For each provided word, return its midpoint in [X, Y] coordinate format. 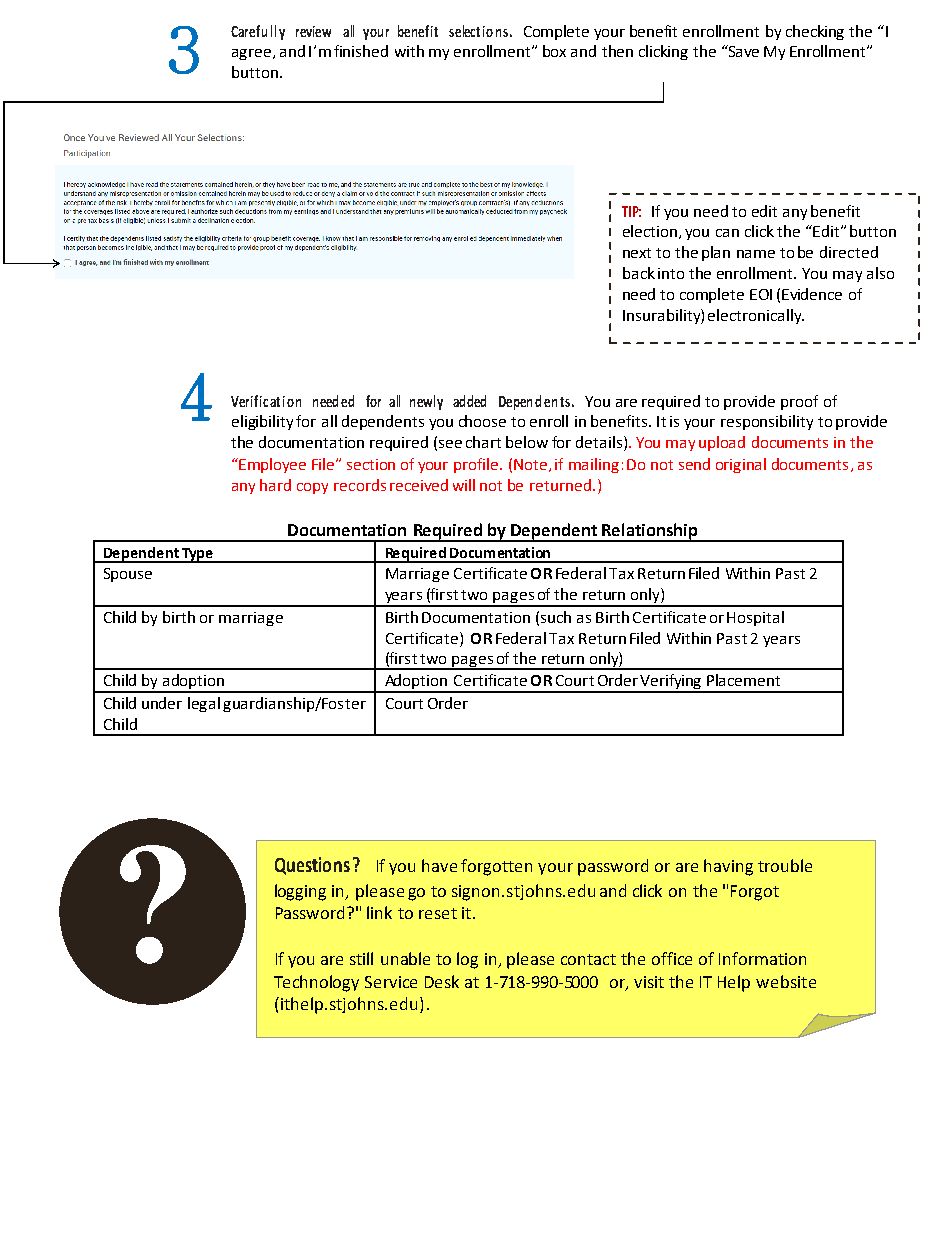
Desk [442, 981]
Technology [316, 983]
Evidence [812, 294]
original [741, 465]
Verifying [672, 683]
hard [275, 485]
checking [815, 32]
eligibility [262, 422]
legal [204, 704]
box [554, 51]
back [639, 273]
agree [253, 54]
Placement [743, 680]
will [464, 485]
